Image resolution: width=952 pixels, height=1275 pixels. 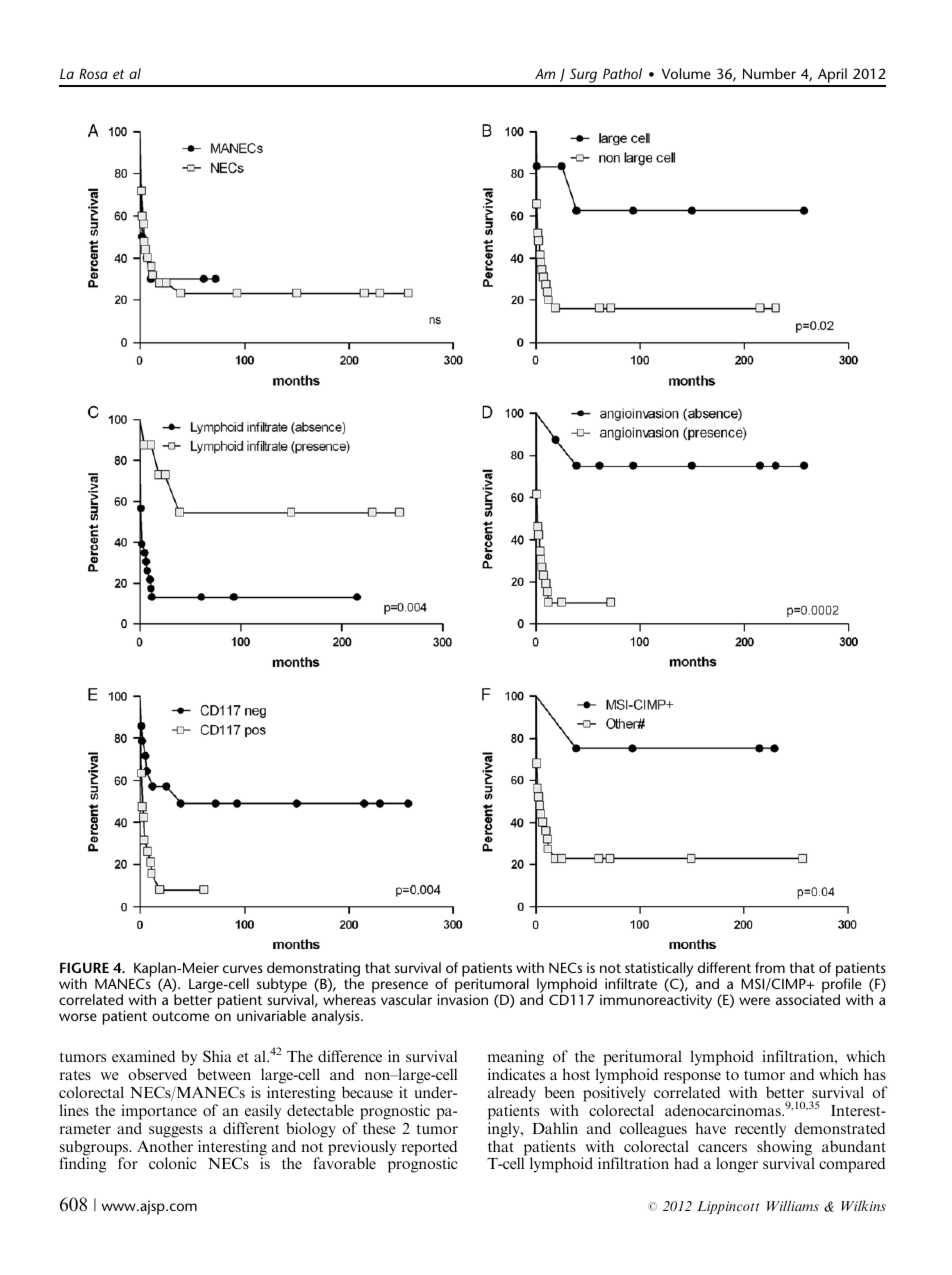 What do you see at coordinates (429, 1149) in the screenshot?
I see `reported` at bounding box center [429, 1149].
